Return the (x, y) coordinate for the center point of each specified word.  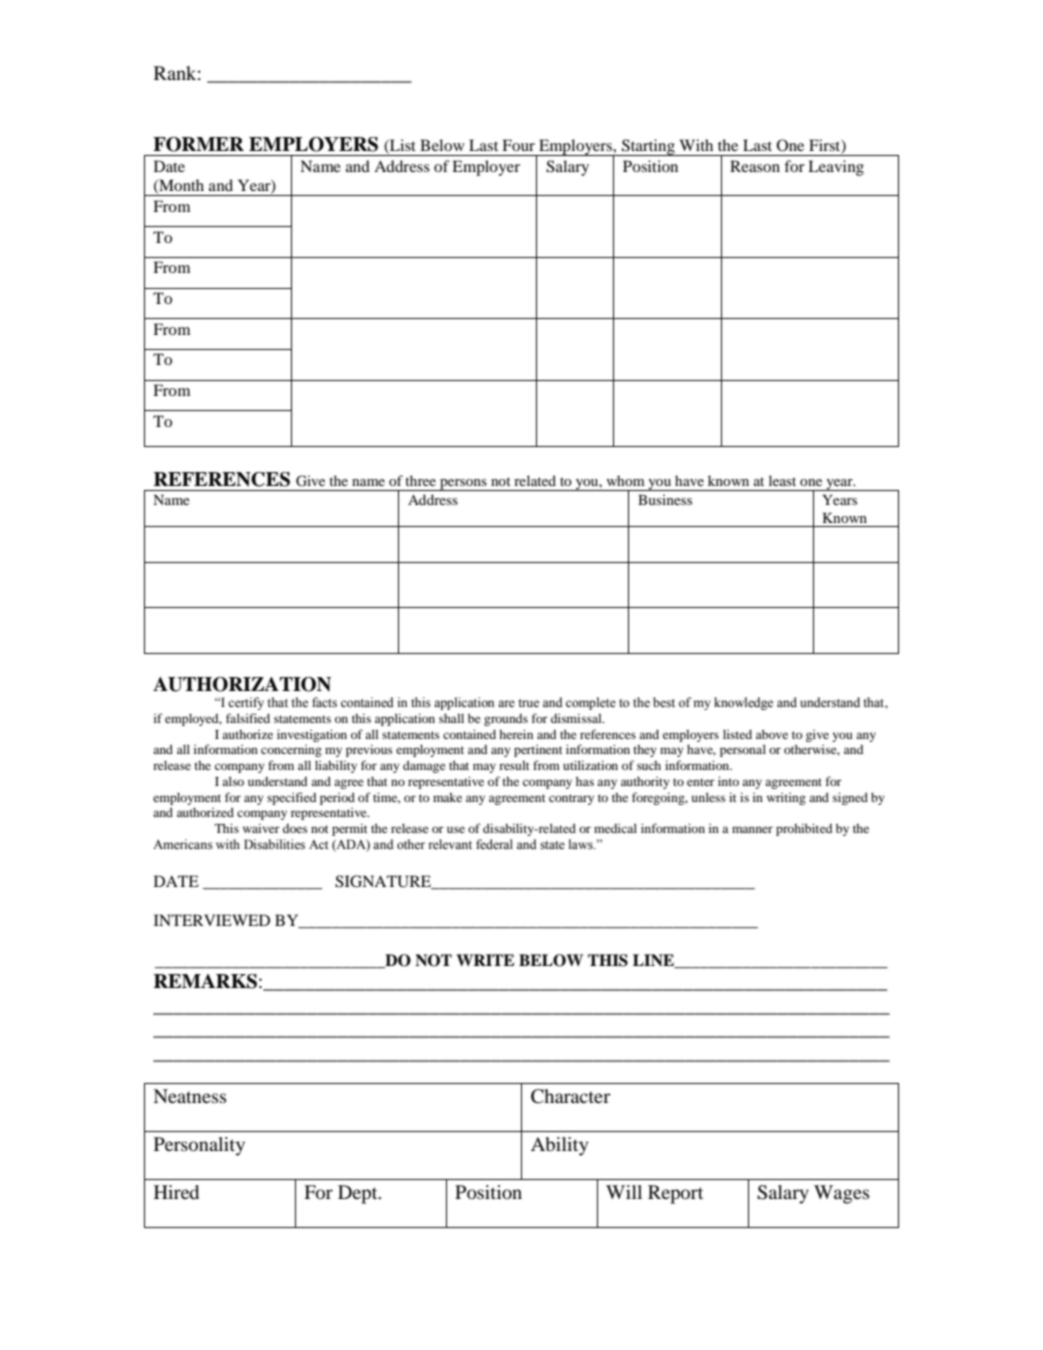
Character (571, 1096)
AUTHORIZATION (242, 684)
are (506, 703)
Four (518, 145)
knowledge (743, 703)
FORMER (198, 144)
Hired (176, 1192)
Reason (755, 166)
